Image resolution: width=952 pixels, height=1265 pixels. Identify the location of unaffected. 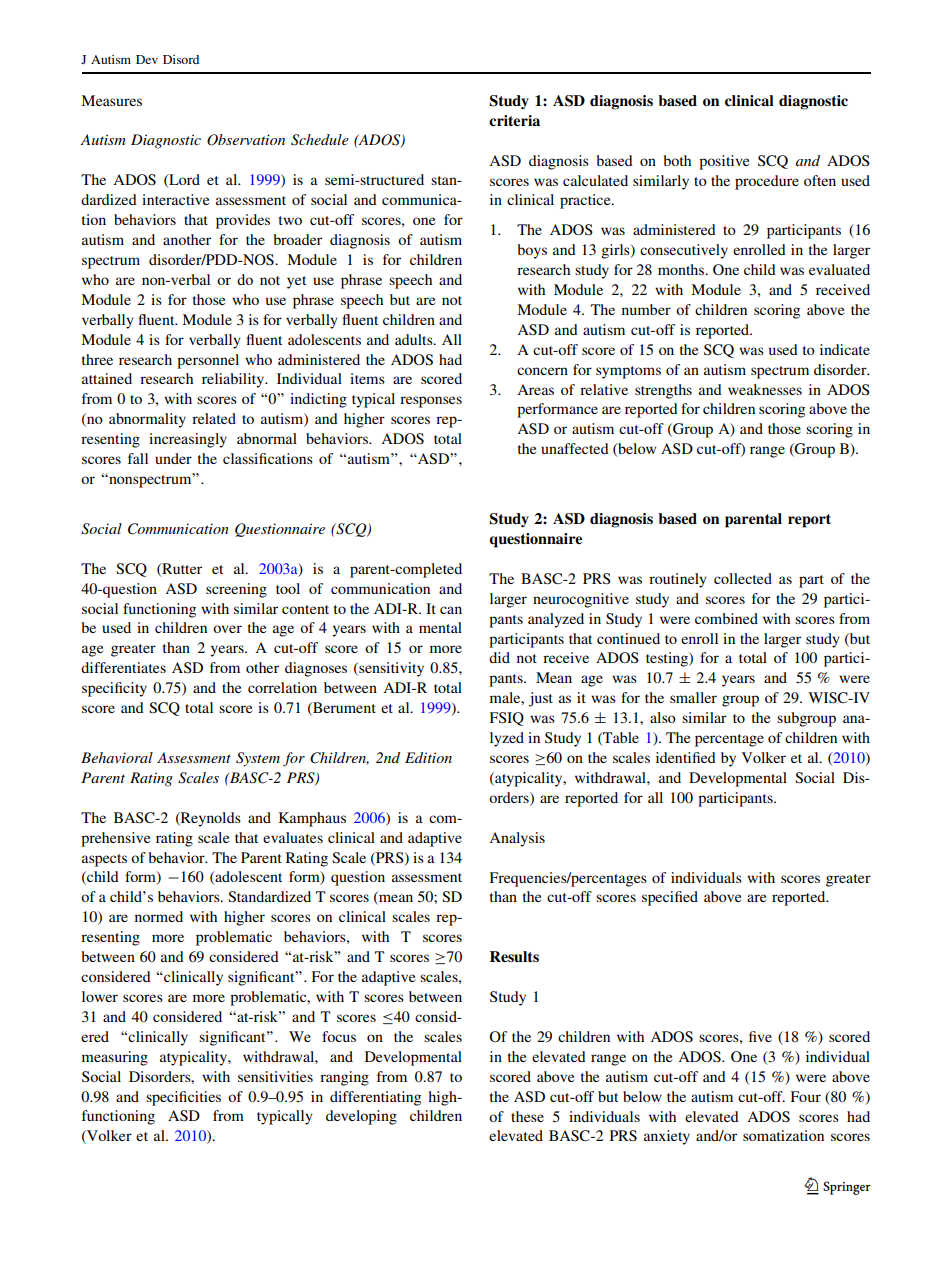
(575, 448).
